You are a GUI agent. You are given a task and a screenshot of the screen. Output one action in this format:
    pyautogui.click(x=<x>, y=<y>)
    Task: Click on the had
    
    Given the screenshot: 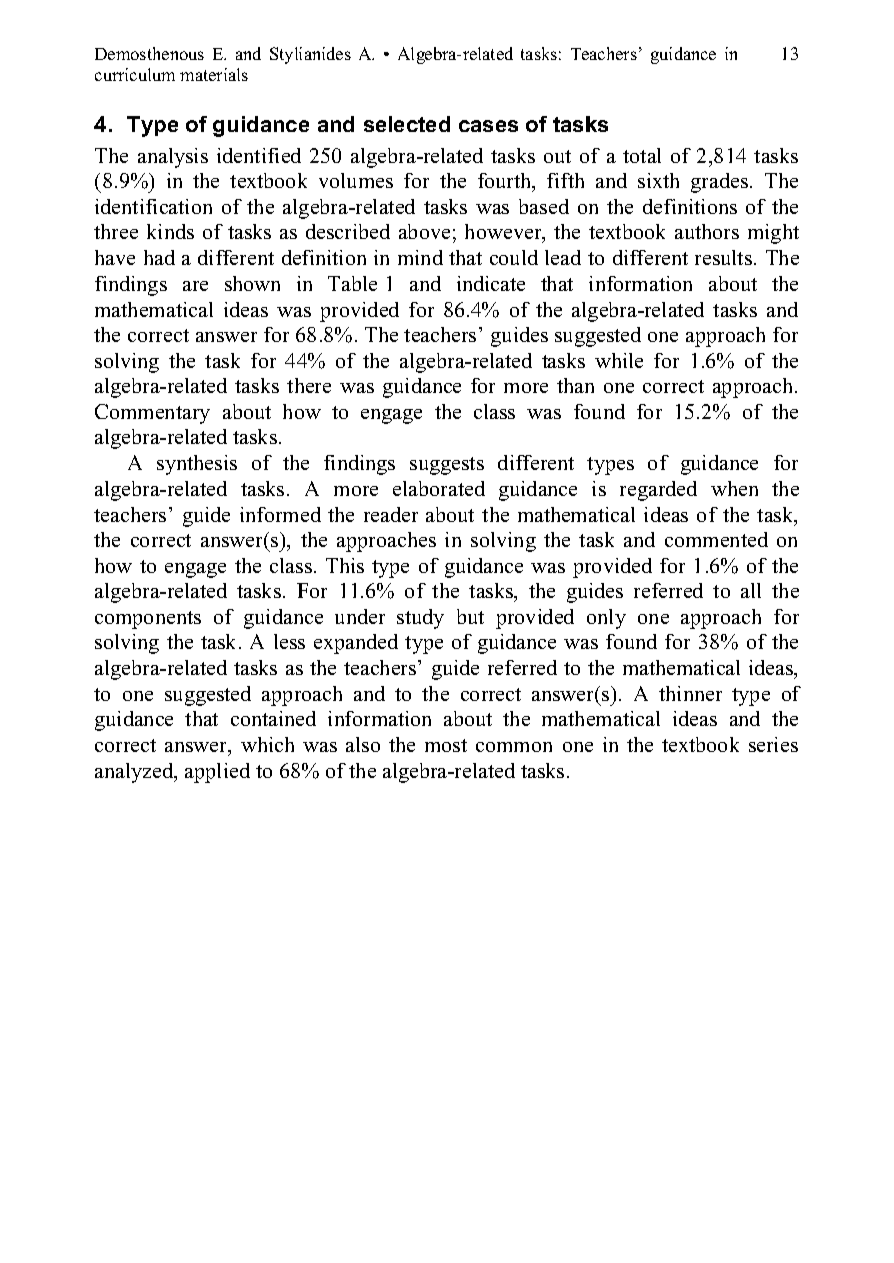 What is the action you would take?
    pyautogui.click(x=159, y=257)
